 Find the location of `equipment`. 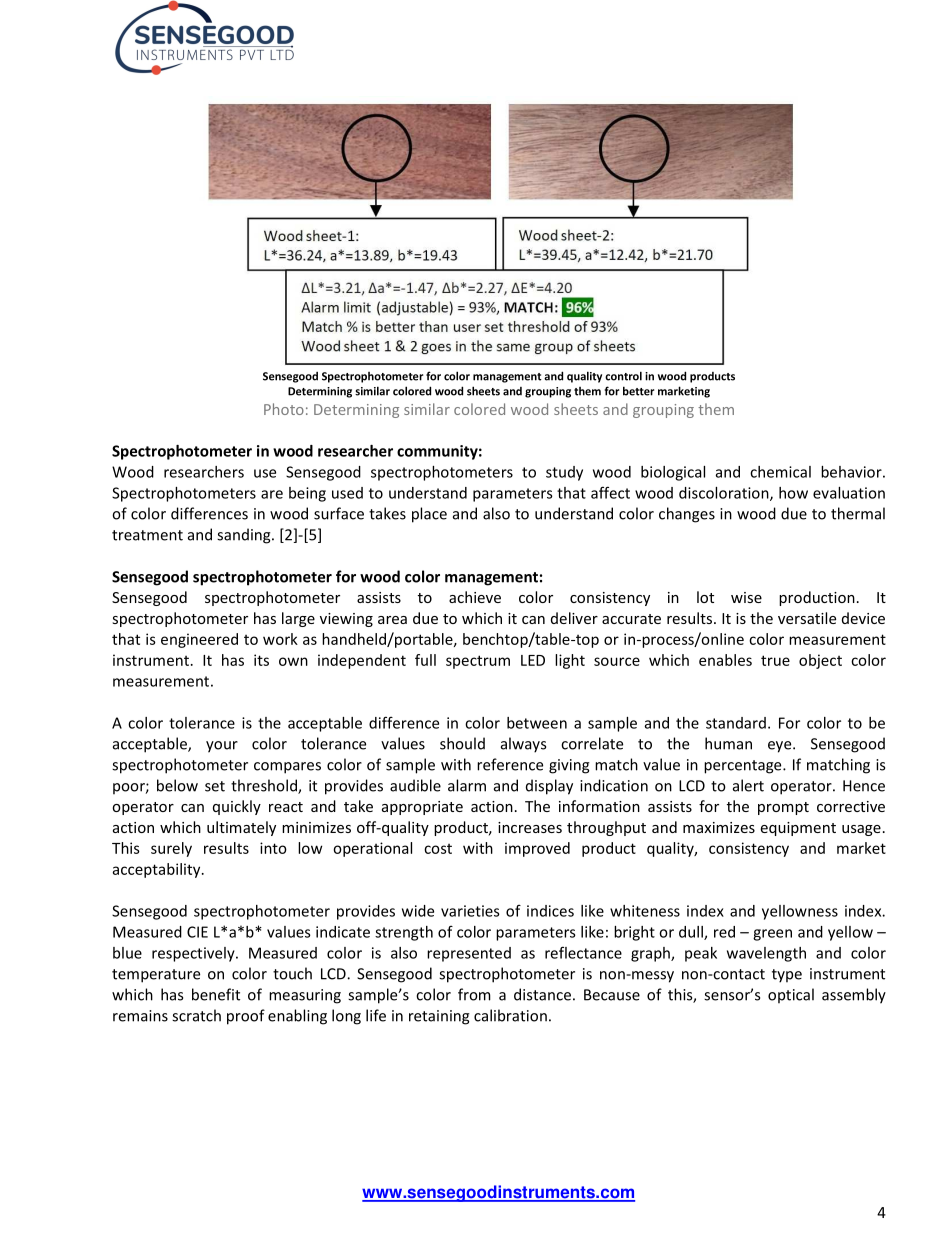

equipment is located at coordinates (798, 829).
